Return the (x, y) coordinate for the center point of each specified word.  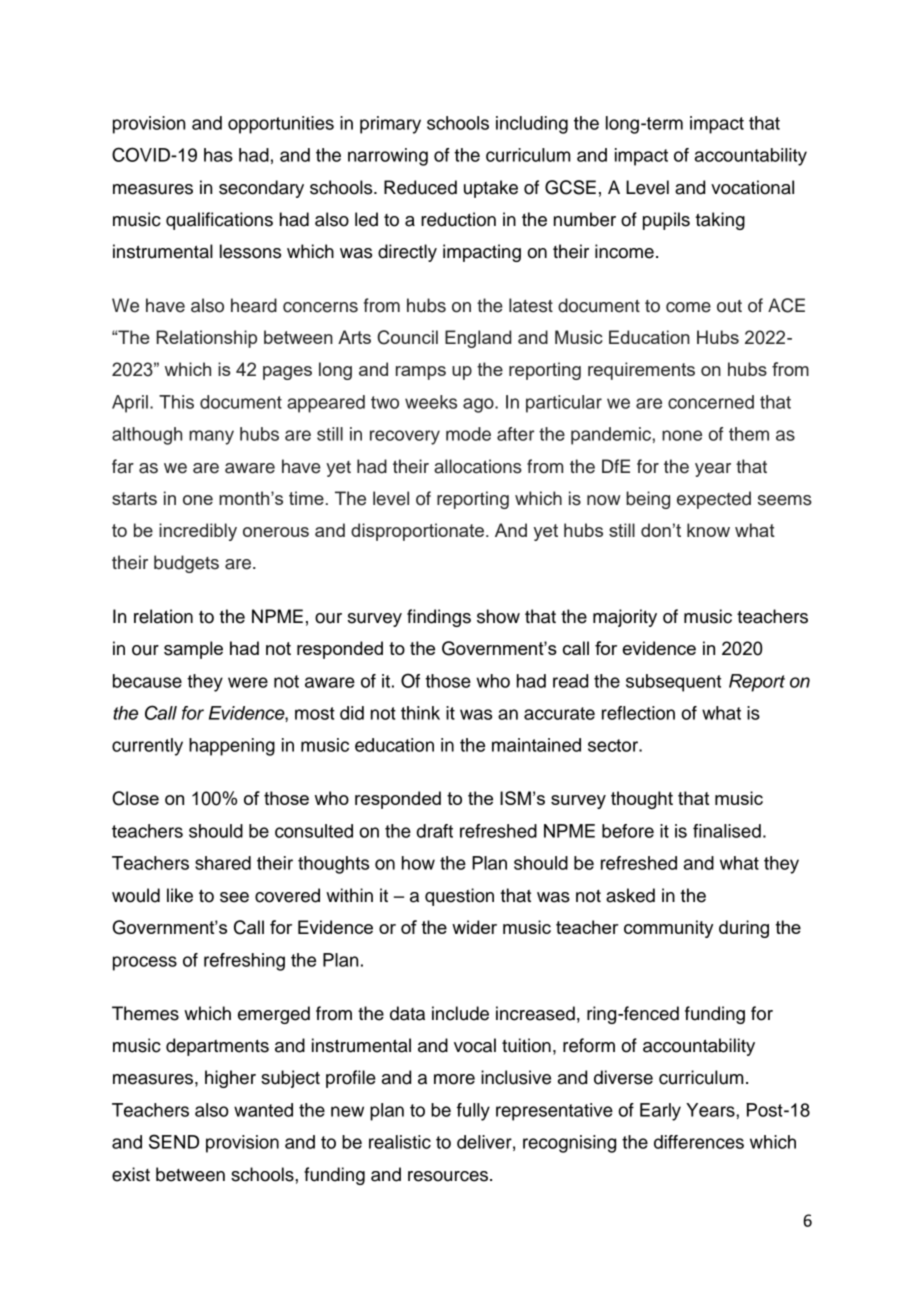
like (180, 895)
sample (193, 650)
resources (449, 1176)
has (218, 155)
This (176, 402)
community (668, 929)
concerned (711, 402)
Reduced (420, 187)
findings (439, 618)
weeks (431, 402)
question (459, 897)
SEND (174, 1141)
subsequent (673, 683)
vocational (752, 187)
